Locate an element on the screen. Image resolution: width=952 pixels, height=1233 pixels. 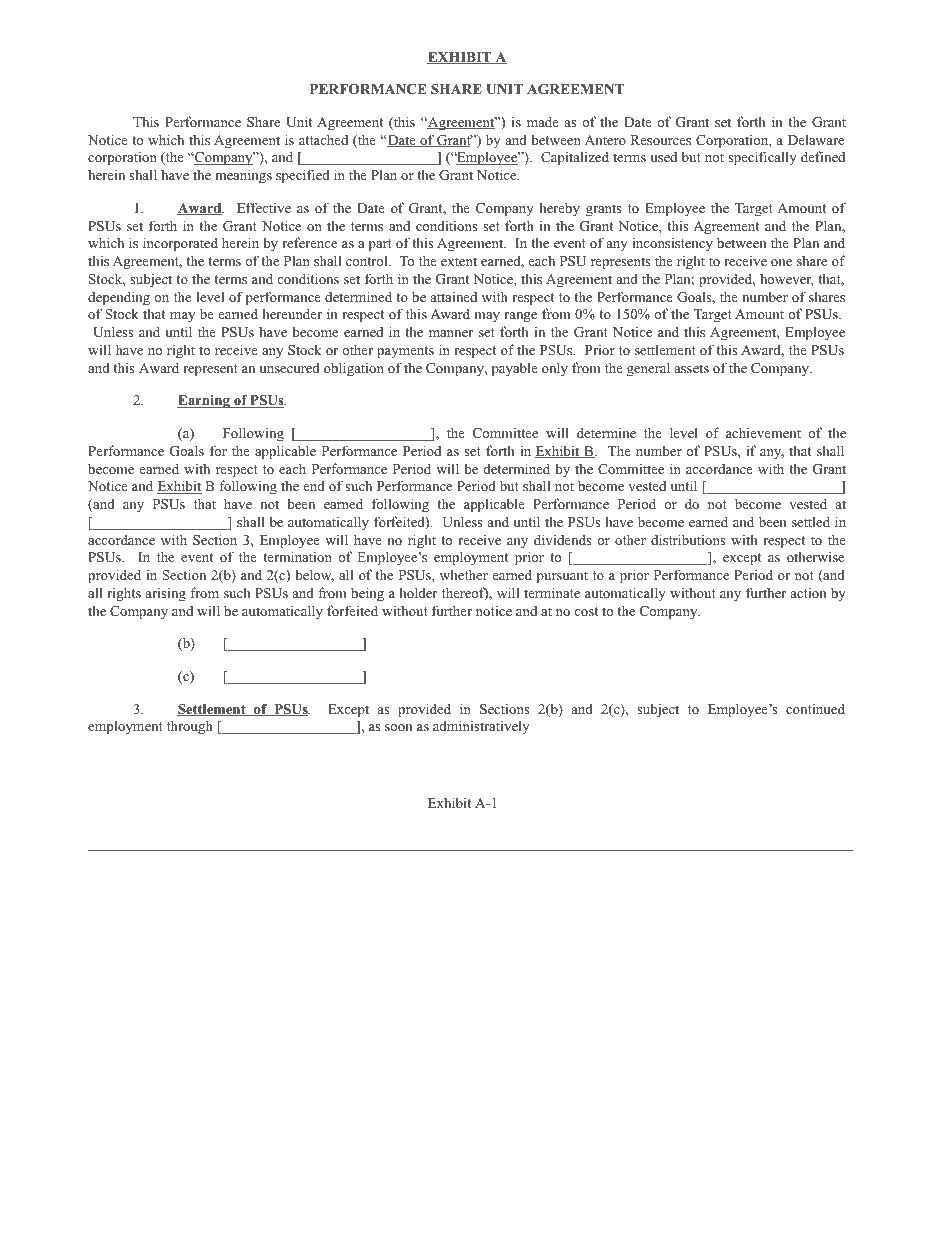
through is located at coordinates (190, 727).
